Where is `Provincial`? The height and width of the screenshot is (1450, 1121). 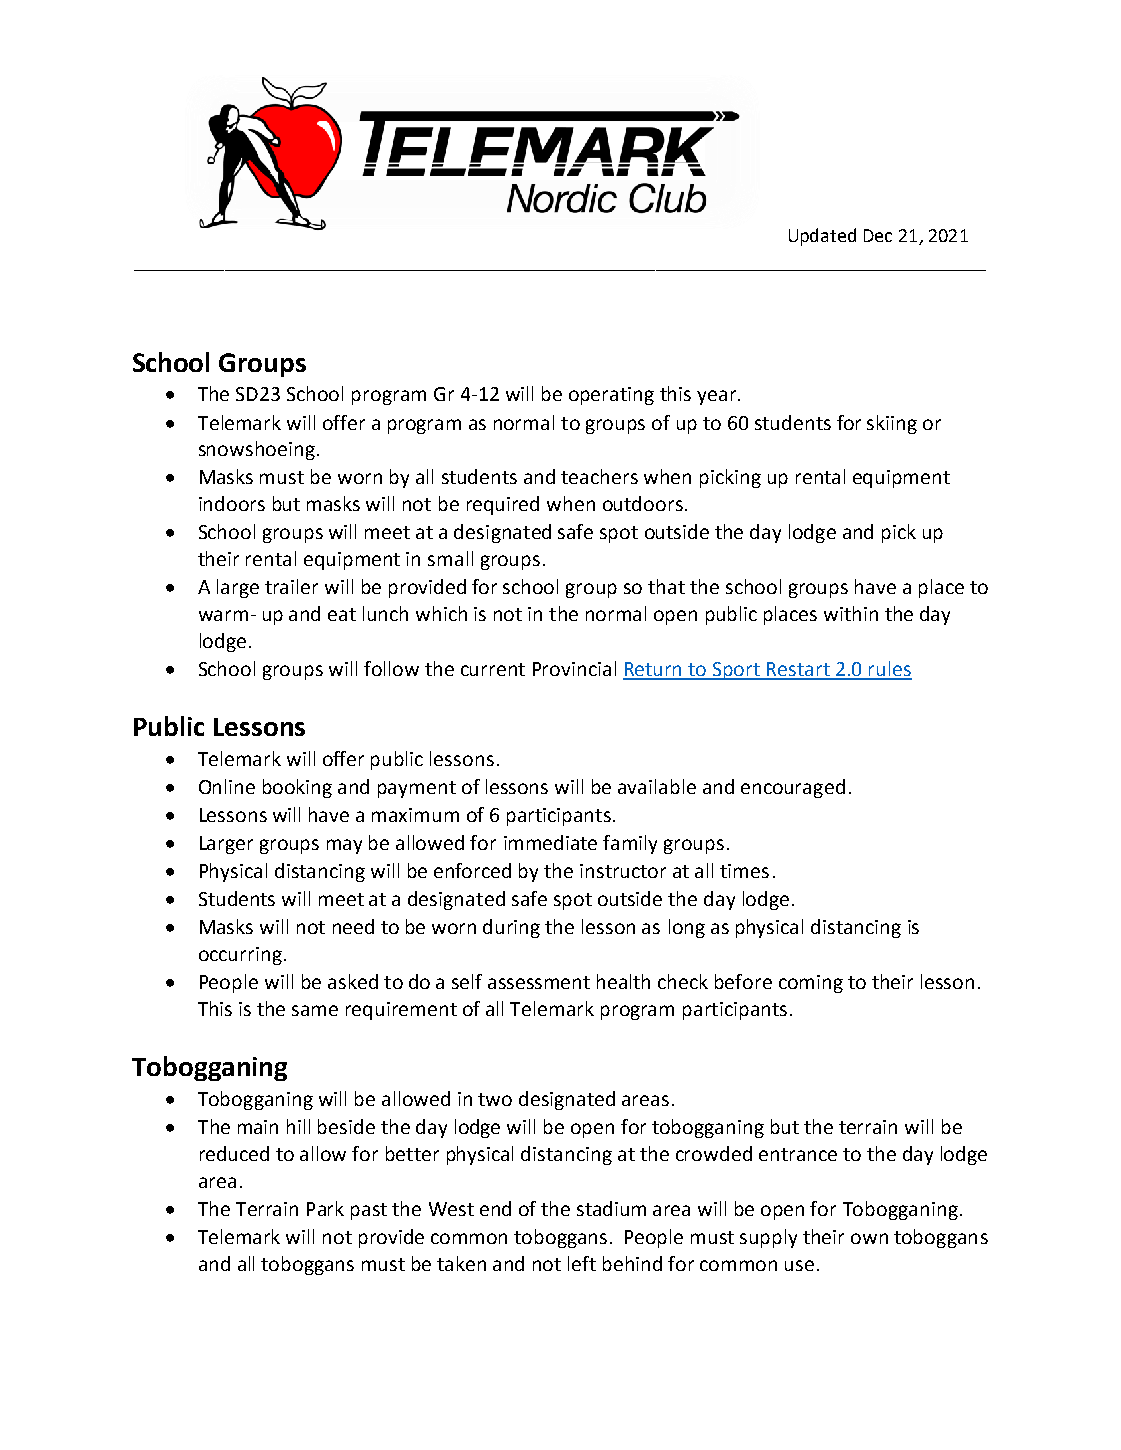
Provincial is located at coordinates (574, 668).
